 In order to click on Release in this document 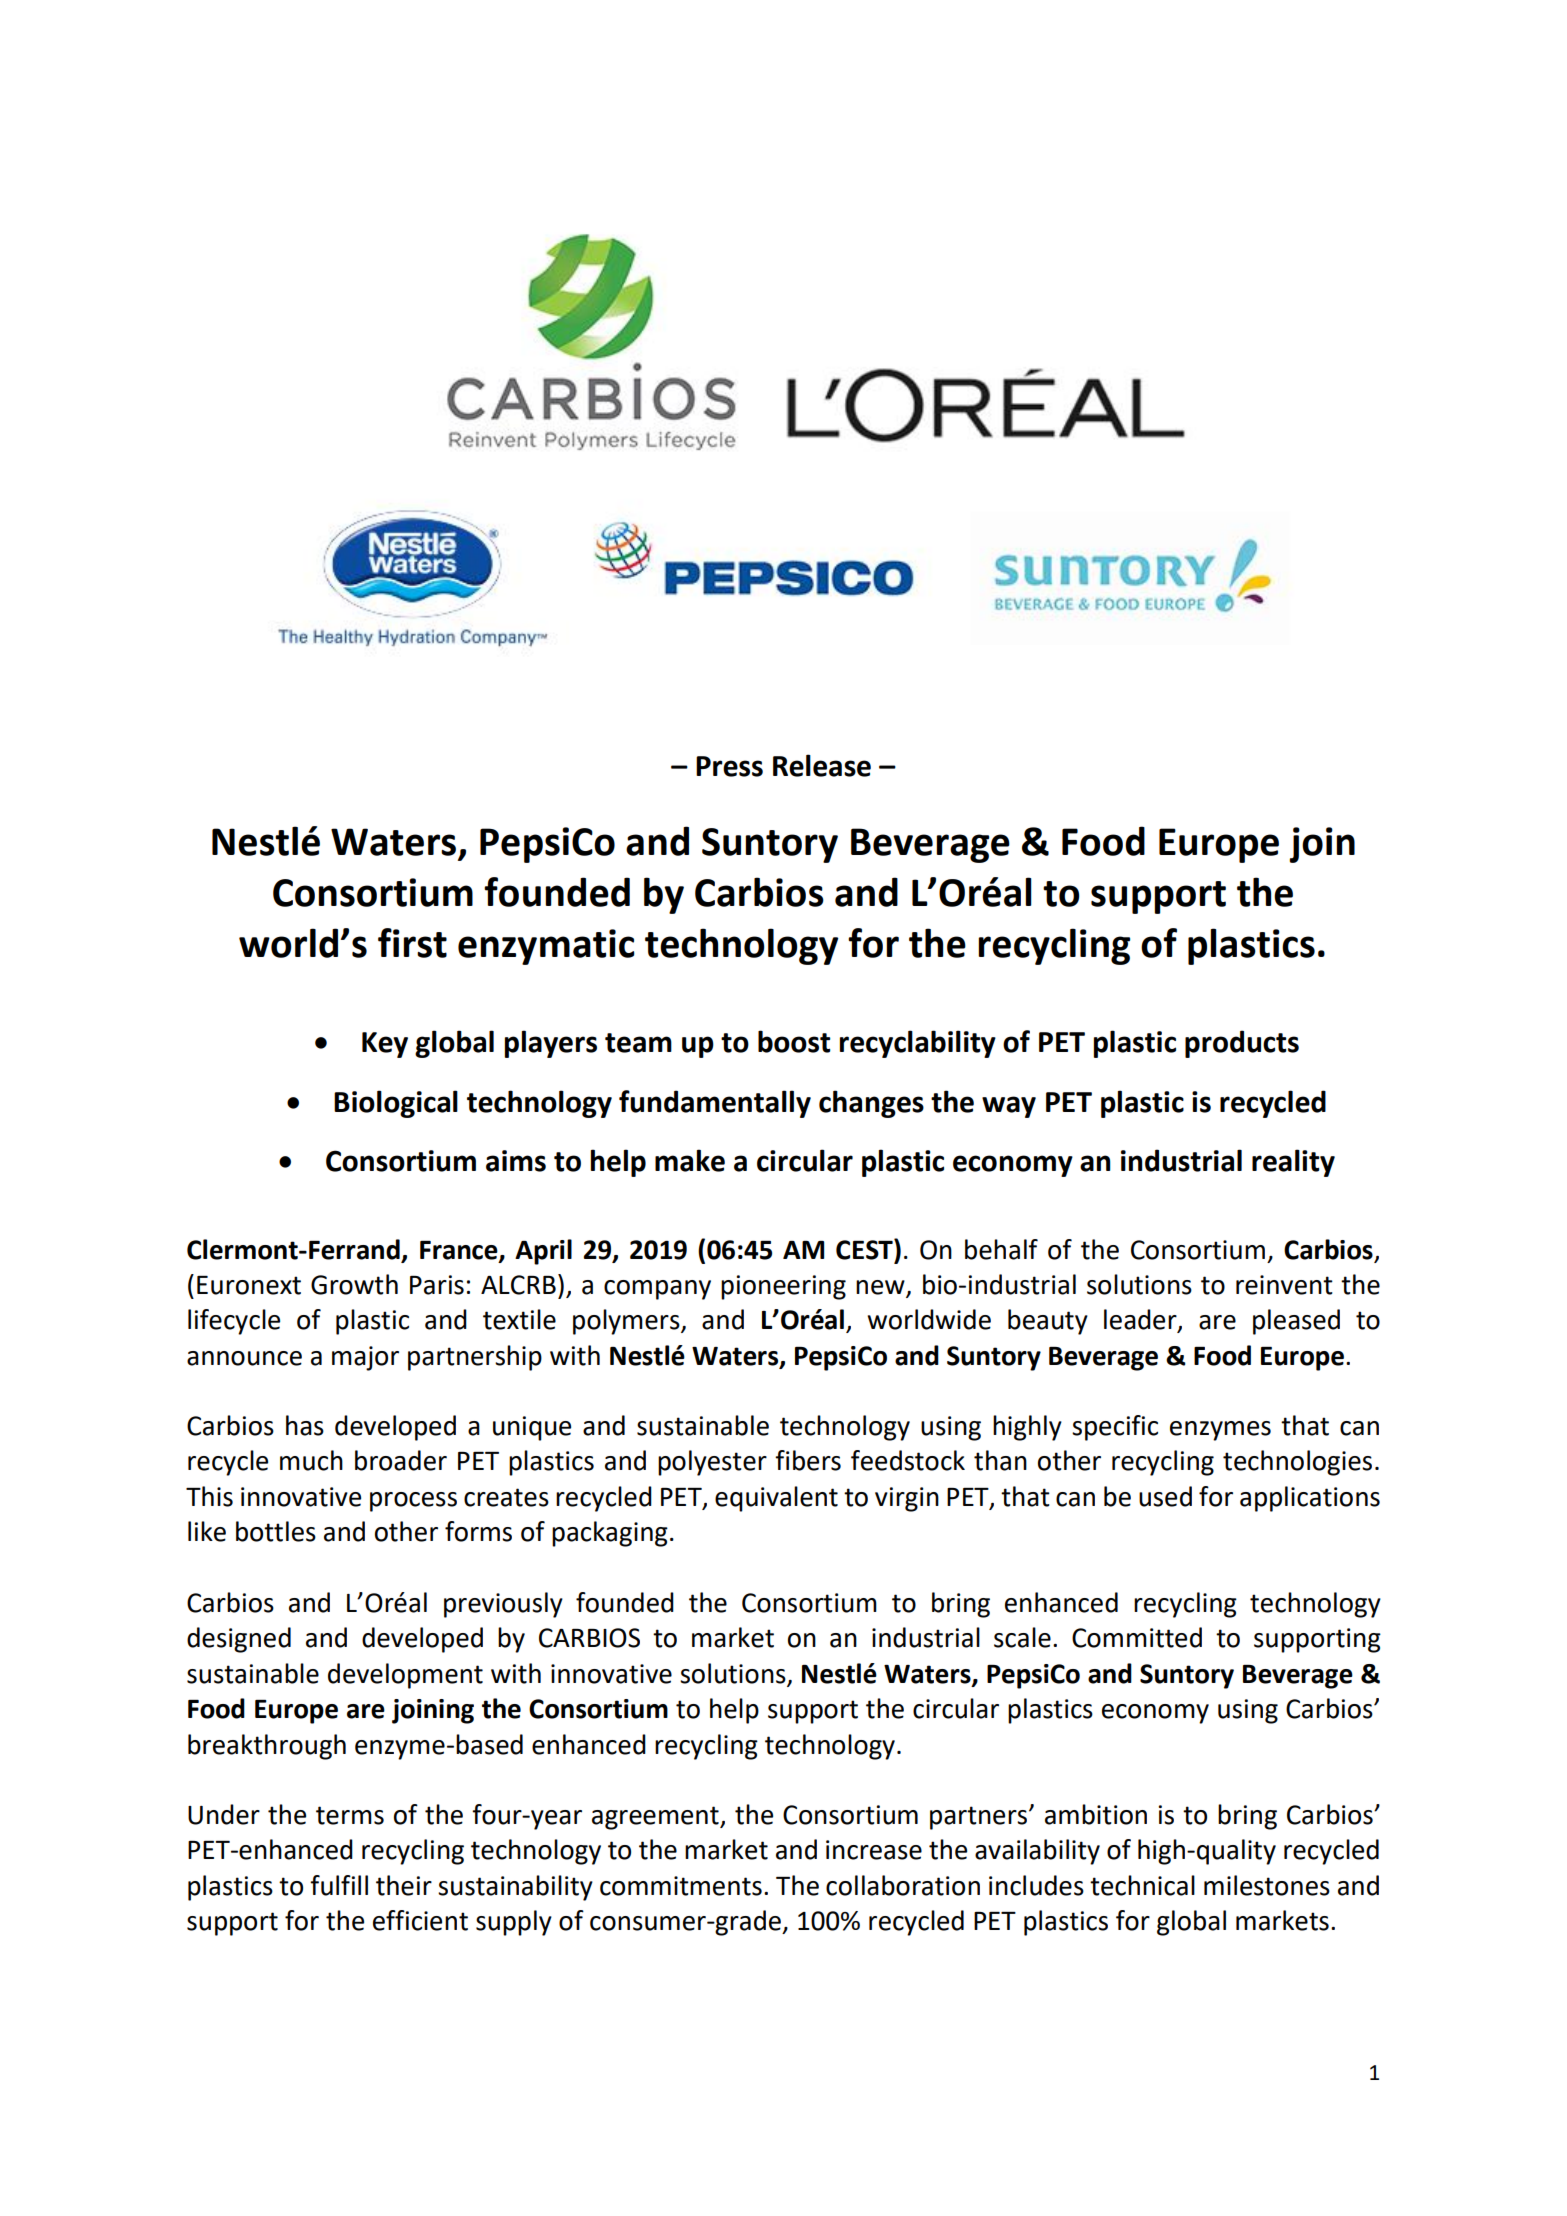, I will do `click(822, 765)`.
